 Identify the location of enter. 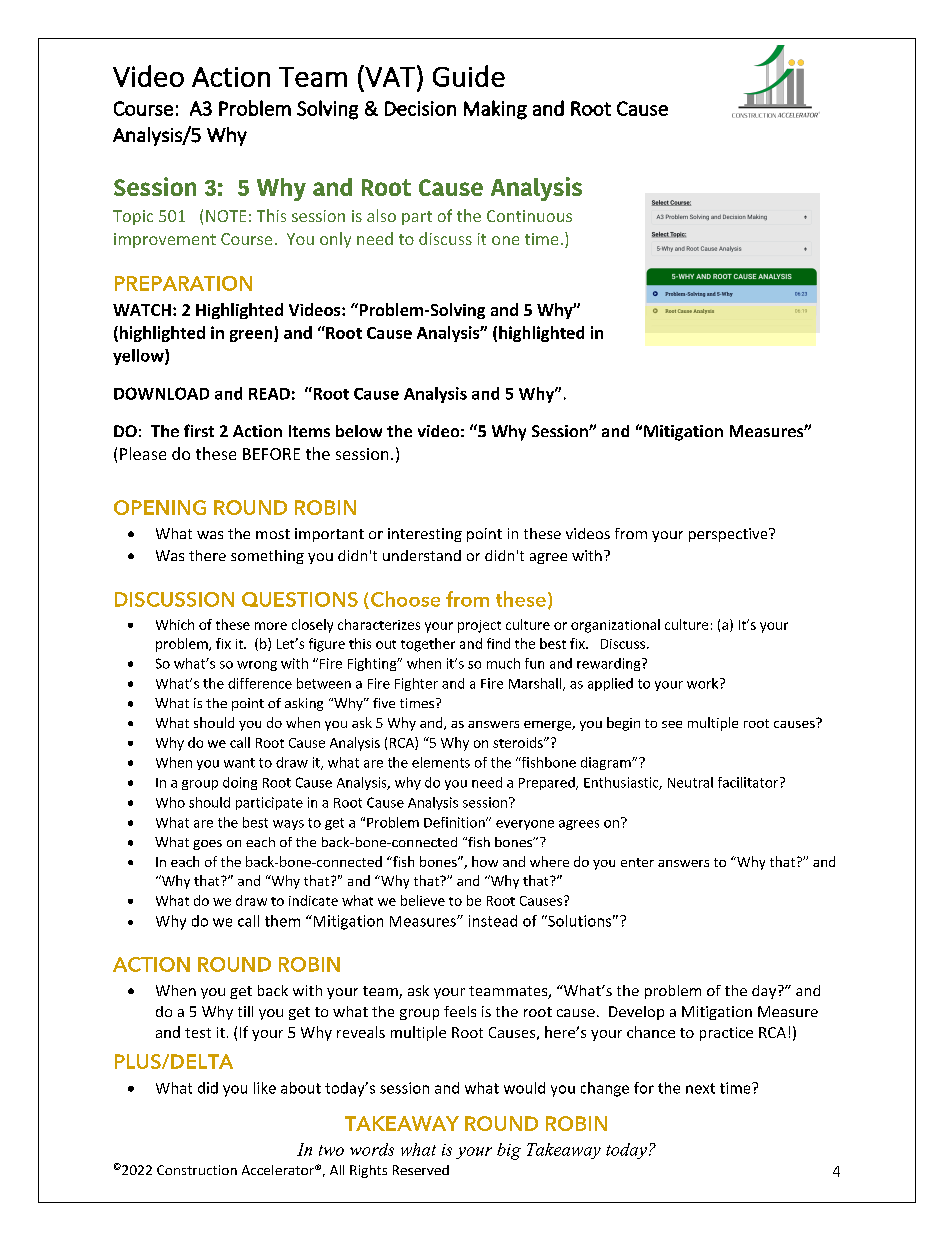
(637, 862).
